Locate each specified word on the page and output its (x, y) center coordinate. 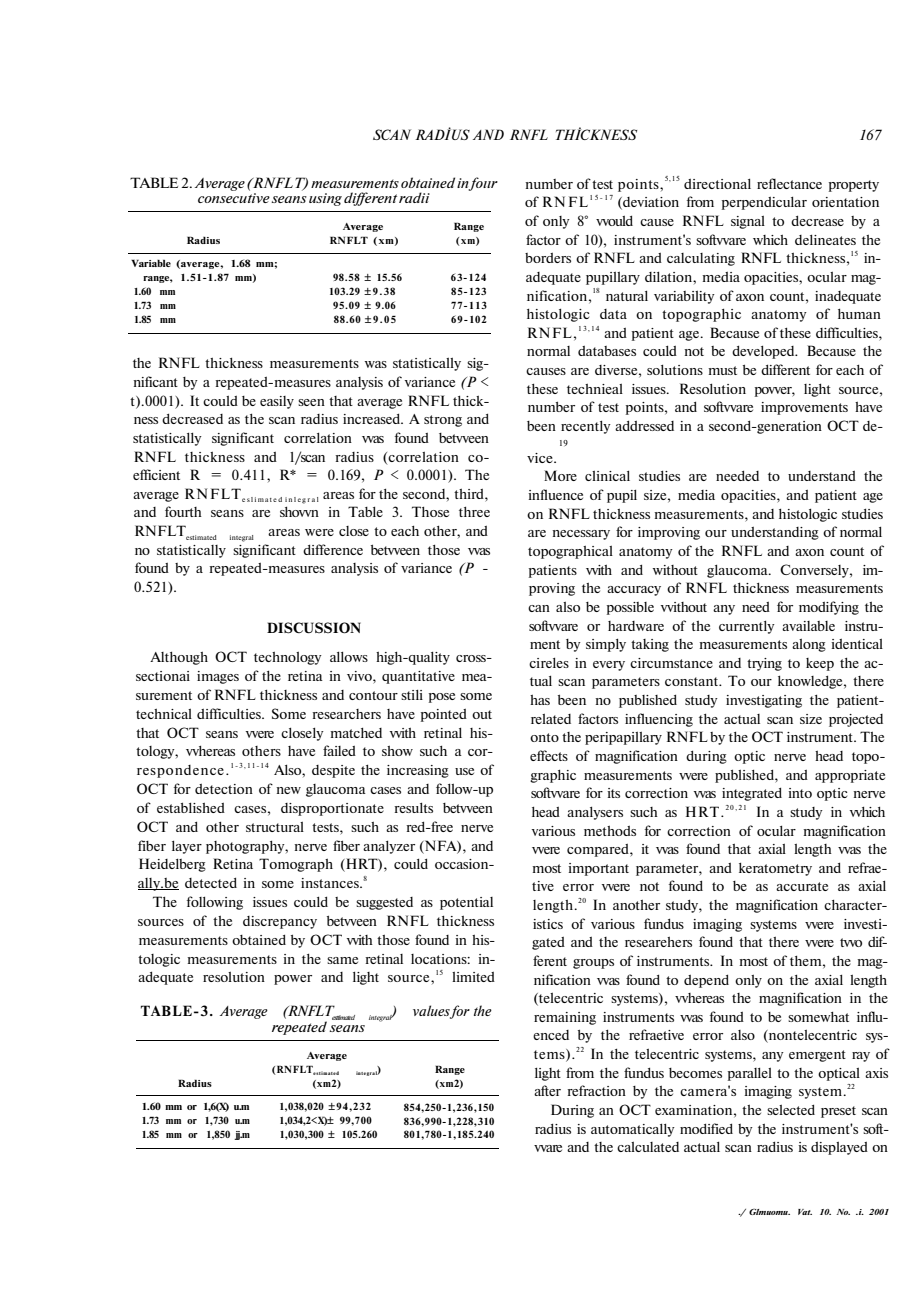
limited (473, 977)
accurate (802, 886)
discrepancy (280, 922)
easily (277, 402)
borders (548, 258)
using (325, 199)
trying (764, 664)
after (547, 1090)
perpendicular (764, 203)
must (722, 370)
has (540, 700)
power (293, 980)
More (560, 475)
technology (288, 658)
